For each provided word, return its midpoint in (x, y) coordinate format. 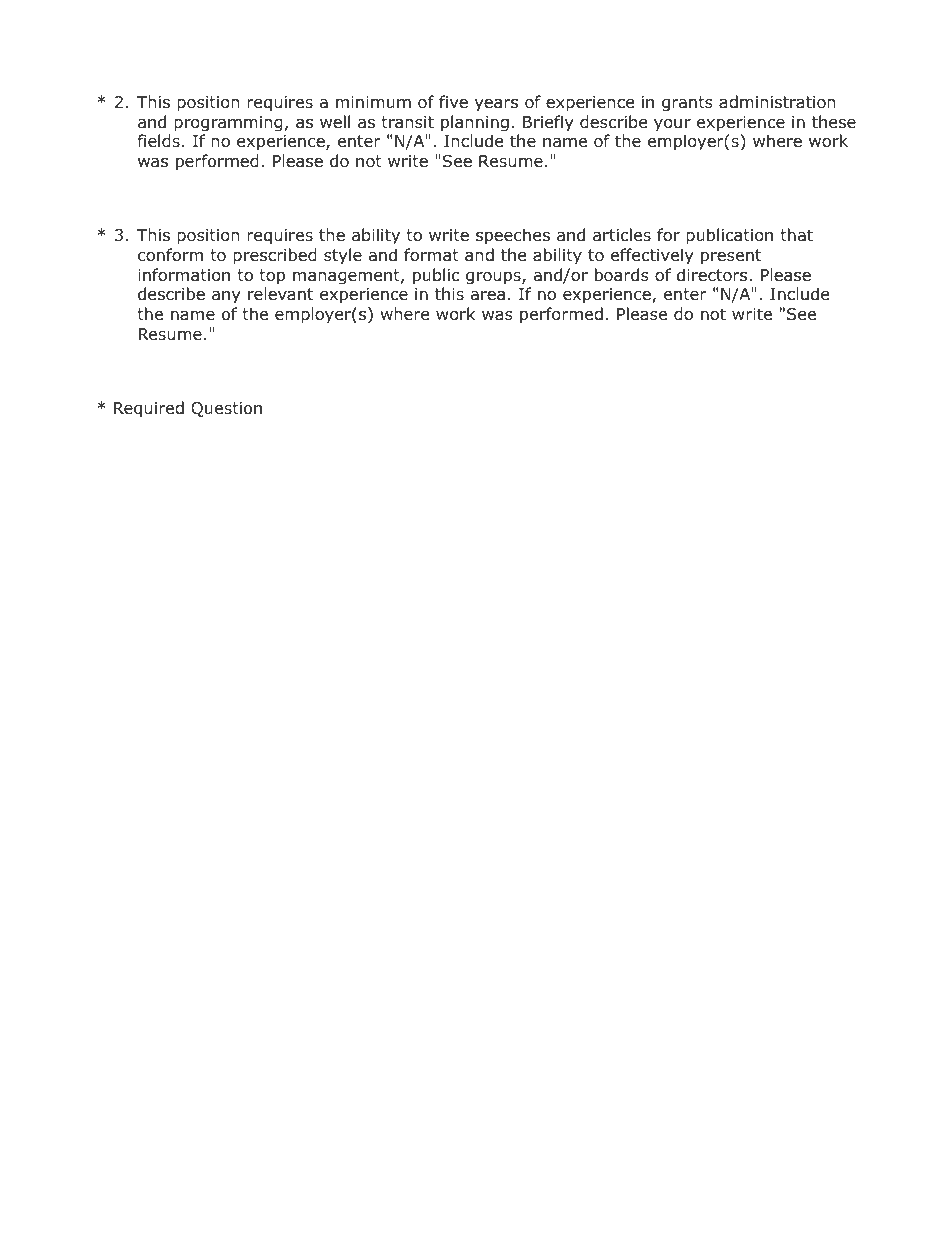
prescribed (275, 256)
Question (226, 409)
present (731, 257)
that (796, 235)
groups (494, 278)
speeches (513, 236)
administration (777, 102)
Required (149, 409)
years (496, 105)
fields (159, 141)
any (226, 297)
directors (712, 275)
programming (228, 124)
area (488, 296)
